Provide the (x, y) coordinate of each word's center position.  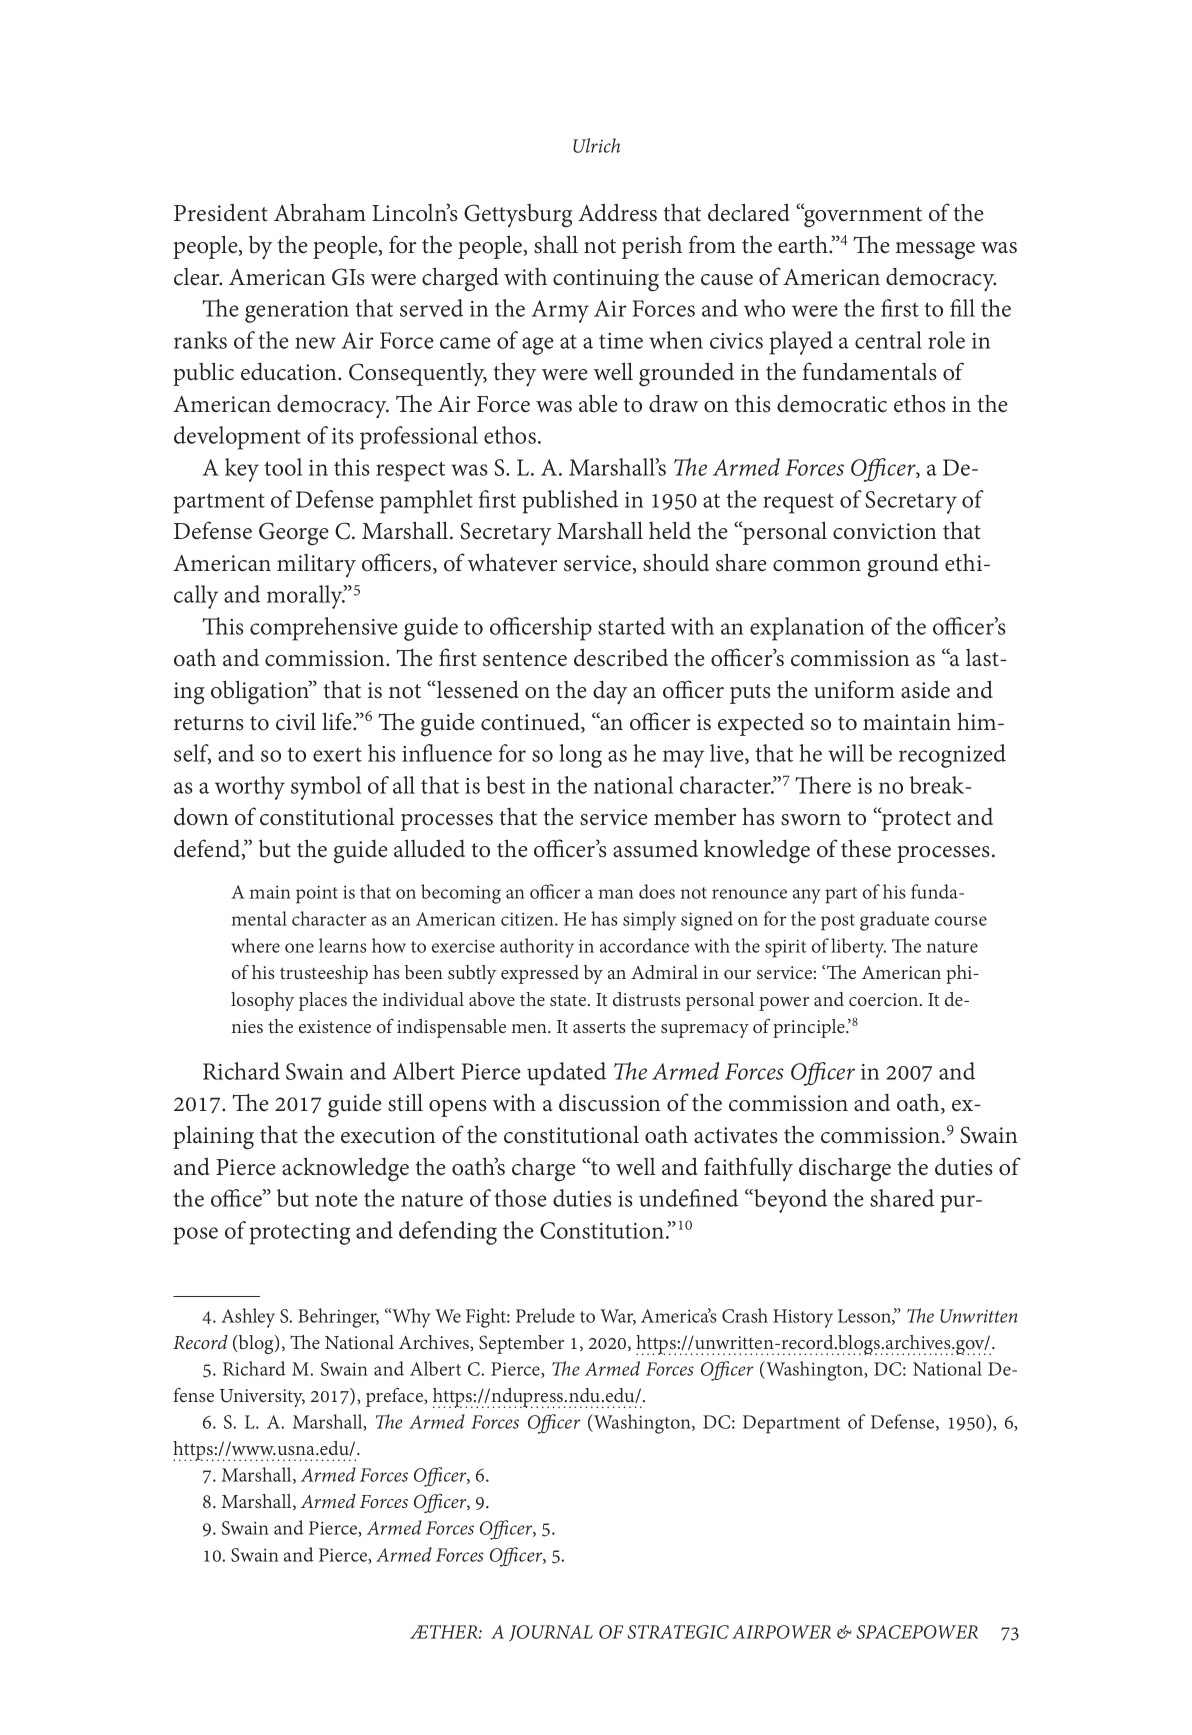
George (294, 534)
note (336, 1199)
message (935, 251)
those (520, 1198)
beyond (789, 1201)
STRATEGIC (678, 1632)
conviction (885, 531)
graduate (894, 921)
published (570, 502)
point (317, 894)
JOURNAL (551, 1633)
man (616, 894)
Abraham (320, 212)
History (803, 1318)
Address (617, 212)
